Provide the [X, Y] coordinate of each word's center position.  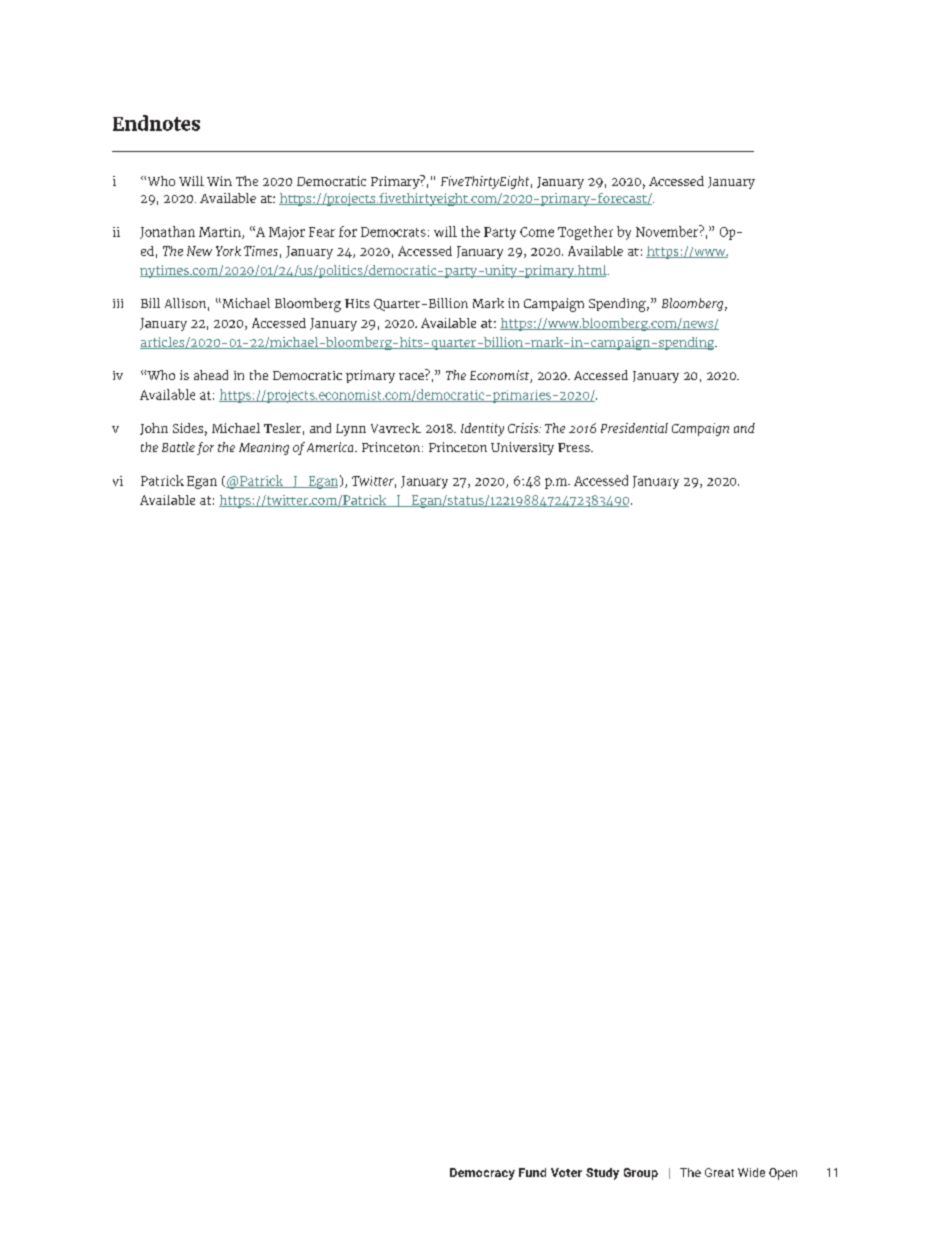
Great [719, 1172]
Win [219, 181]
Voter [566, 1172]
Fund [532, 1172]
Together [585, 233]
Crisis [524, 428]
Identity [482, 429]
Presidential [634, 428]
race [411, 376]
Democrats [393, 232]
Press [575, 447]
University [522, 448]
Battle [178, 447]
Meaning [264, 449]
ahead [211, 375]
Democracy [482, 1174]
